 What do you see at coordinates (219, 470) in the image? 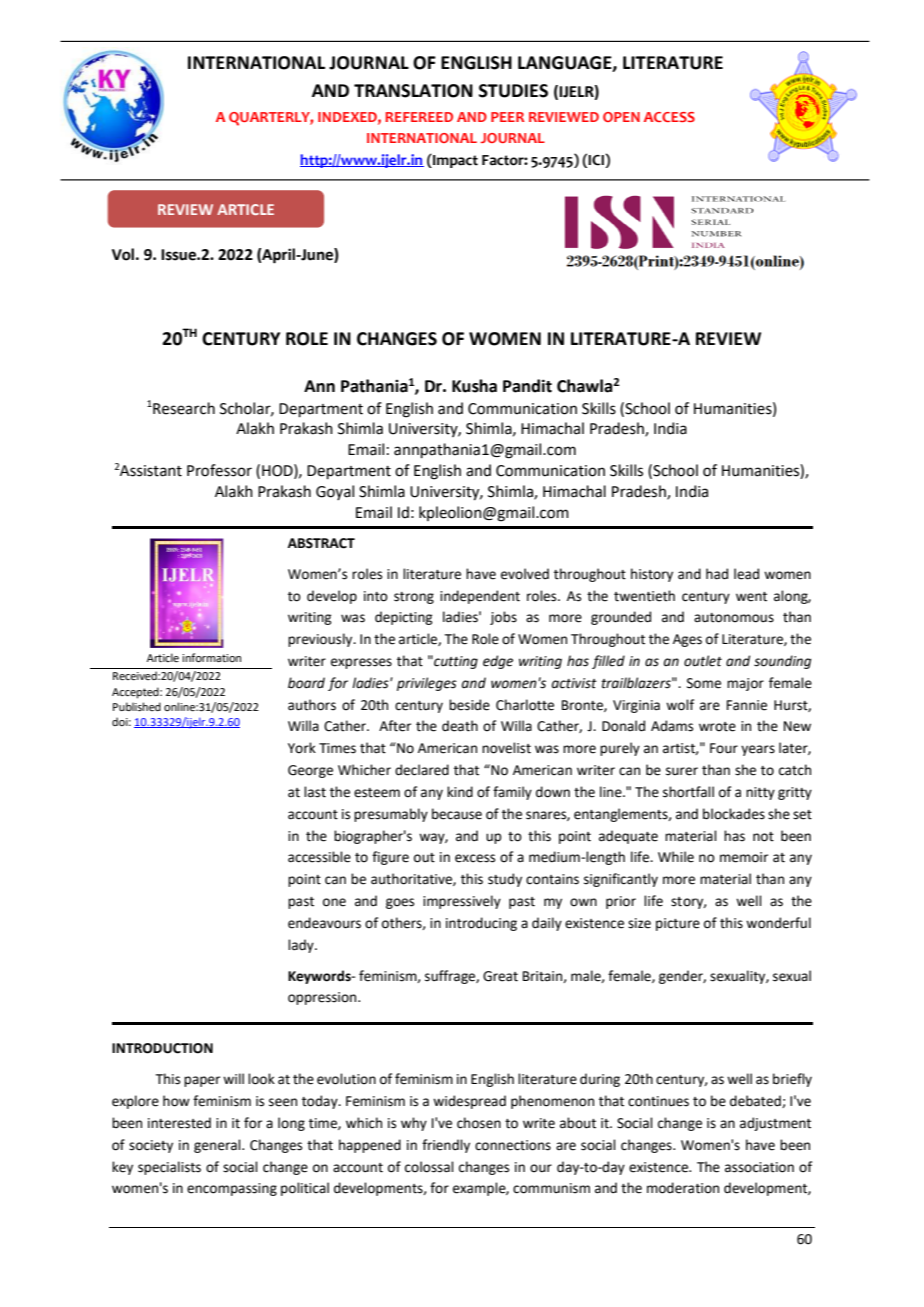
I see `Professor` at bounding box center [219, 470].
